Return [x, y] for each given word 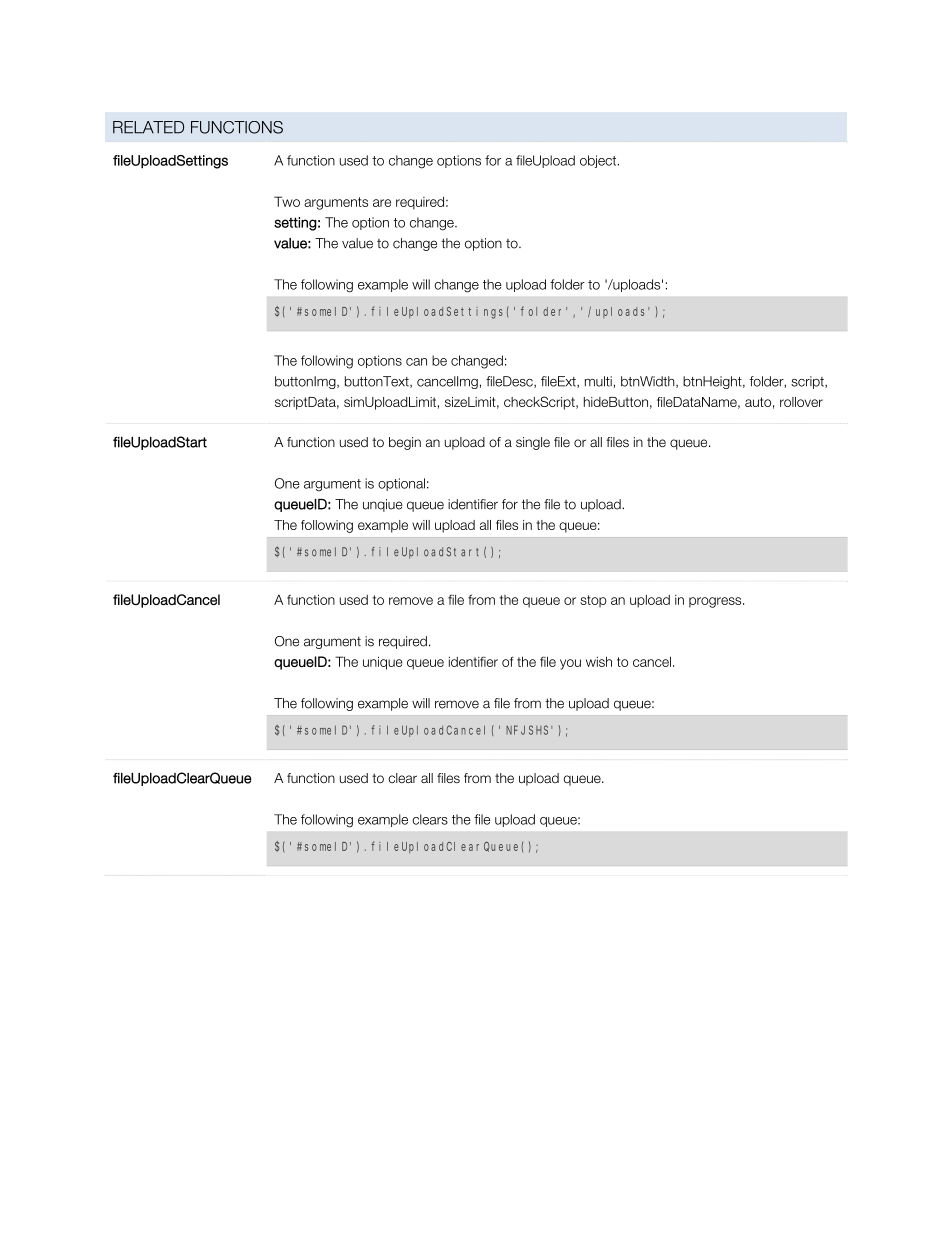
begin [405, 443]
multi [598, 381]
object [599, 161]
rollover [801, 402]
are [382, 203]
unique [383, 663]
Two [287, 201]
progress [716, 602]
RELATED [148, 127]
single [533, 443]
